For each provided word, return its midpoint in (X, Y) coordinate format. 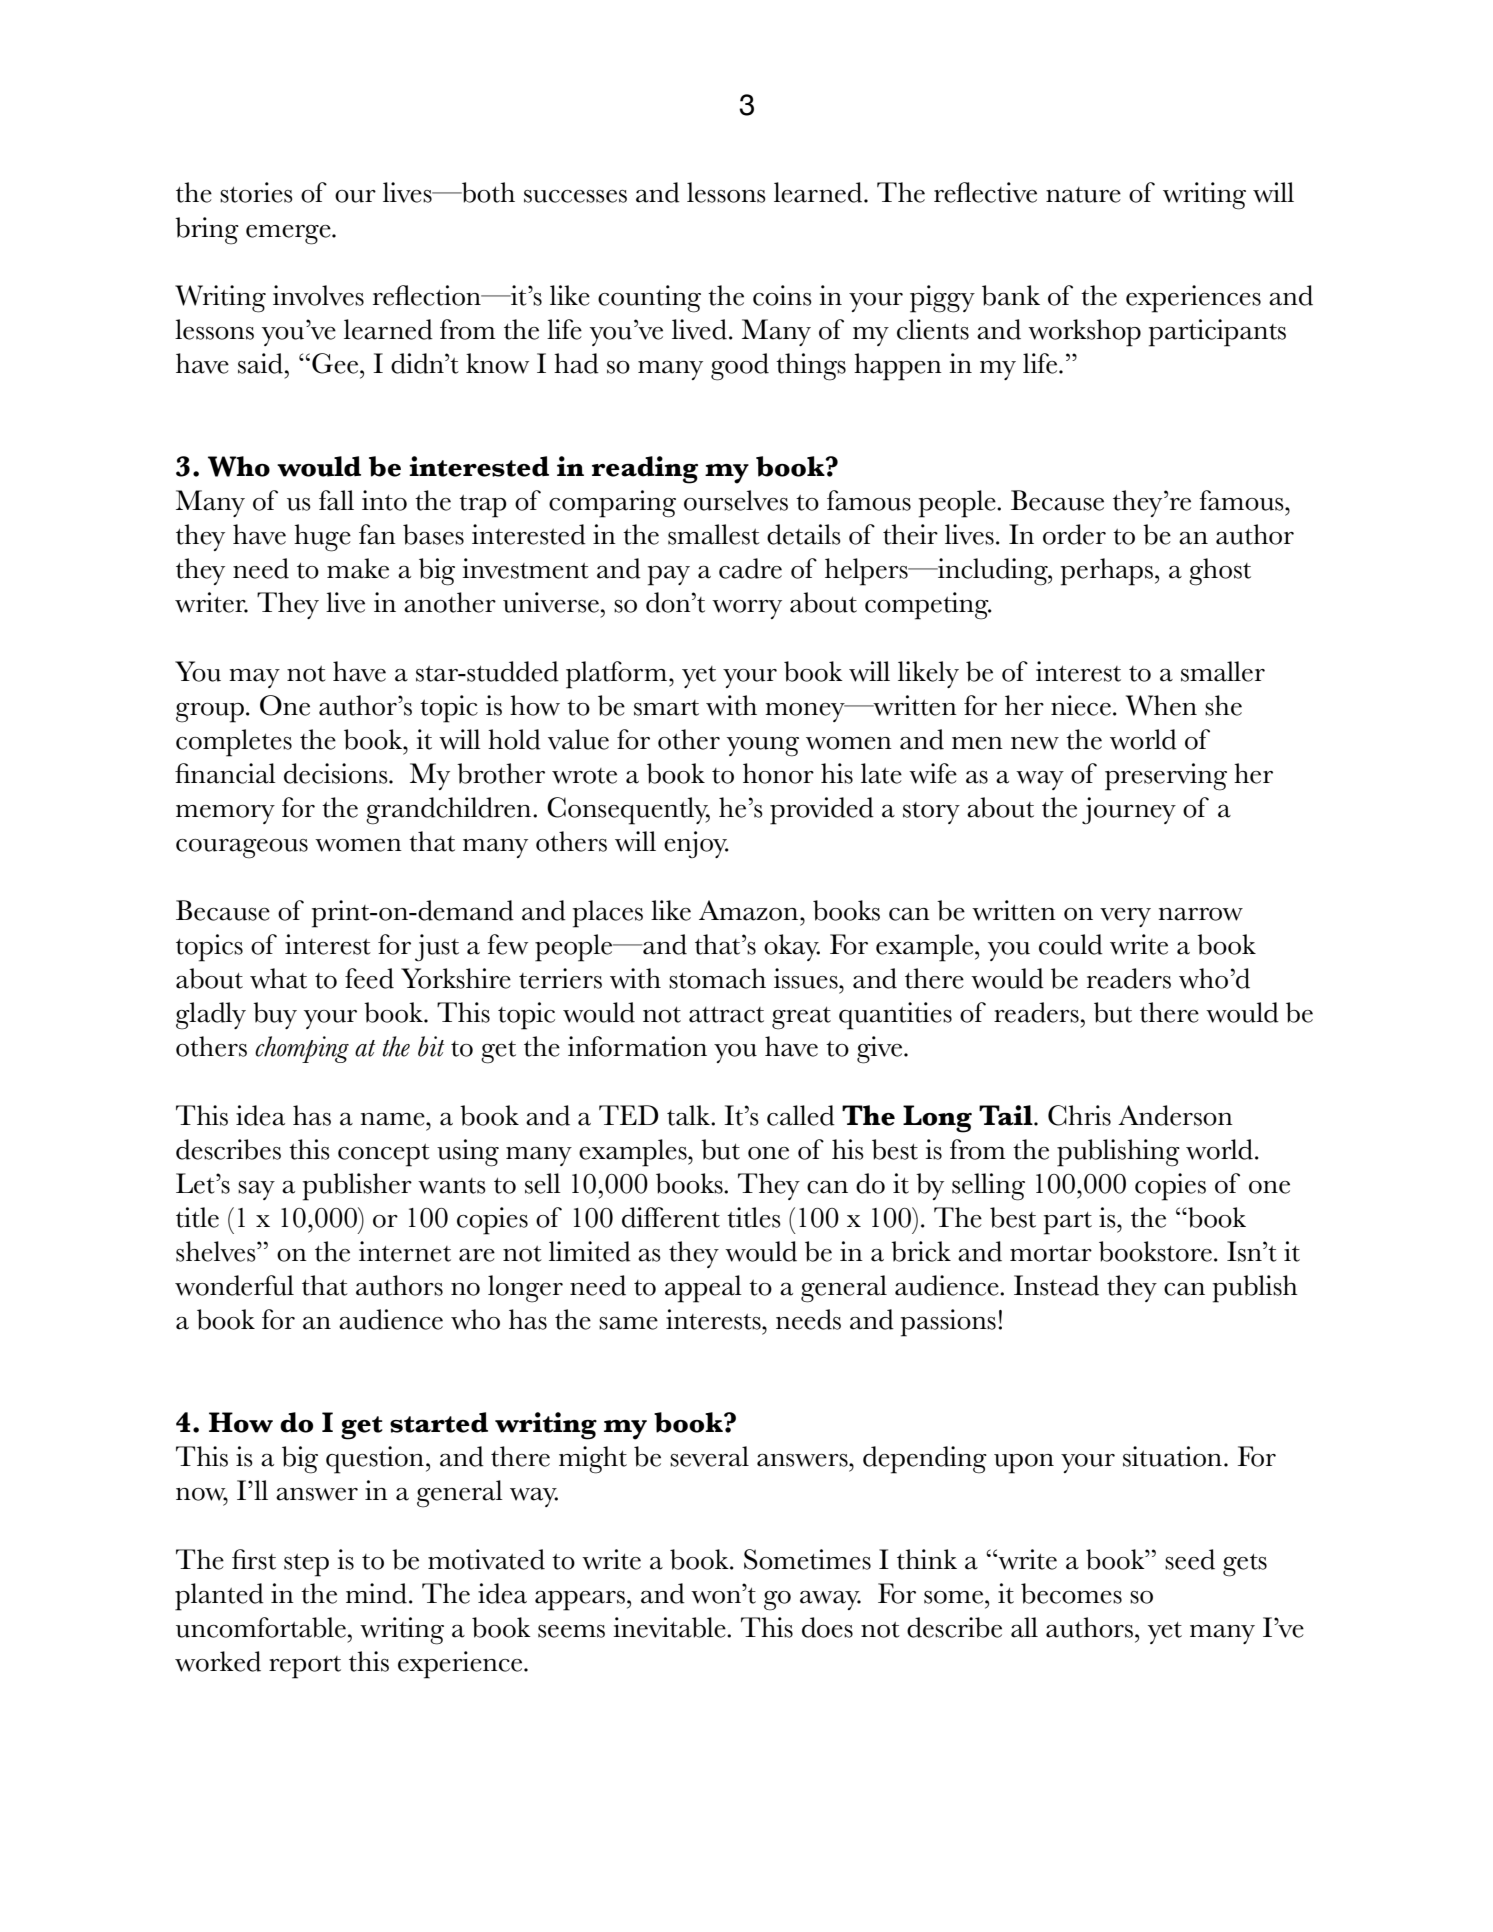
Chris (1079, 1115)
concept (384, 1155)
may (254, 678)
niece (1081, 705)
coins (782, 295)
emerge (289, 235)
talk (689, 1115)
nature (1083, 195)
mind (376, 1593)
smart (666, 708)
